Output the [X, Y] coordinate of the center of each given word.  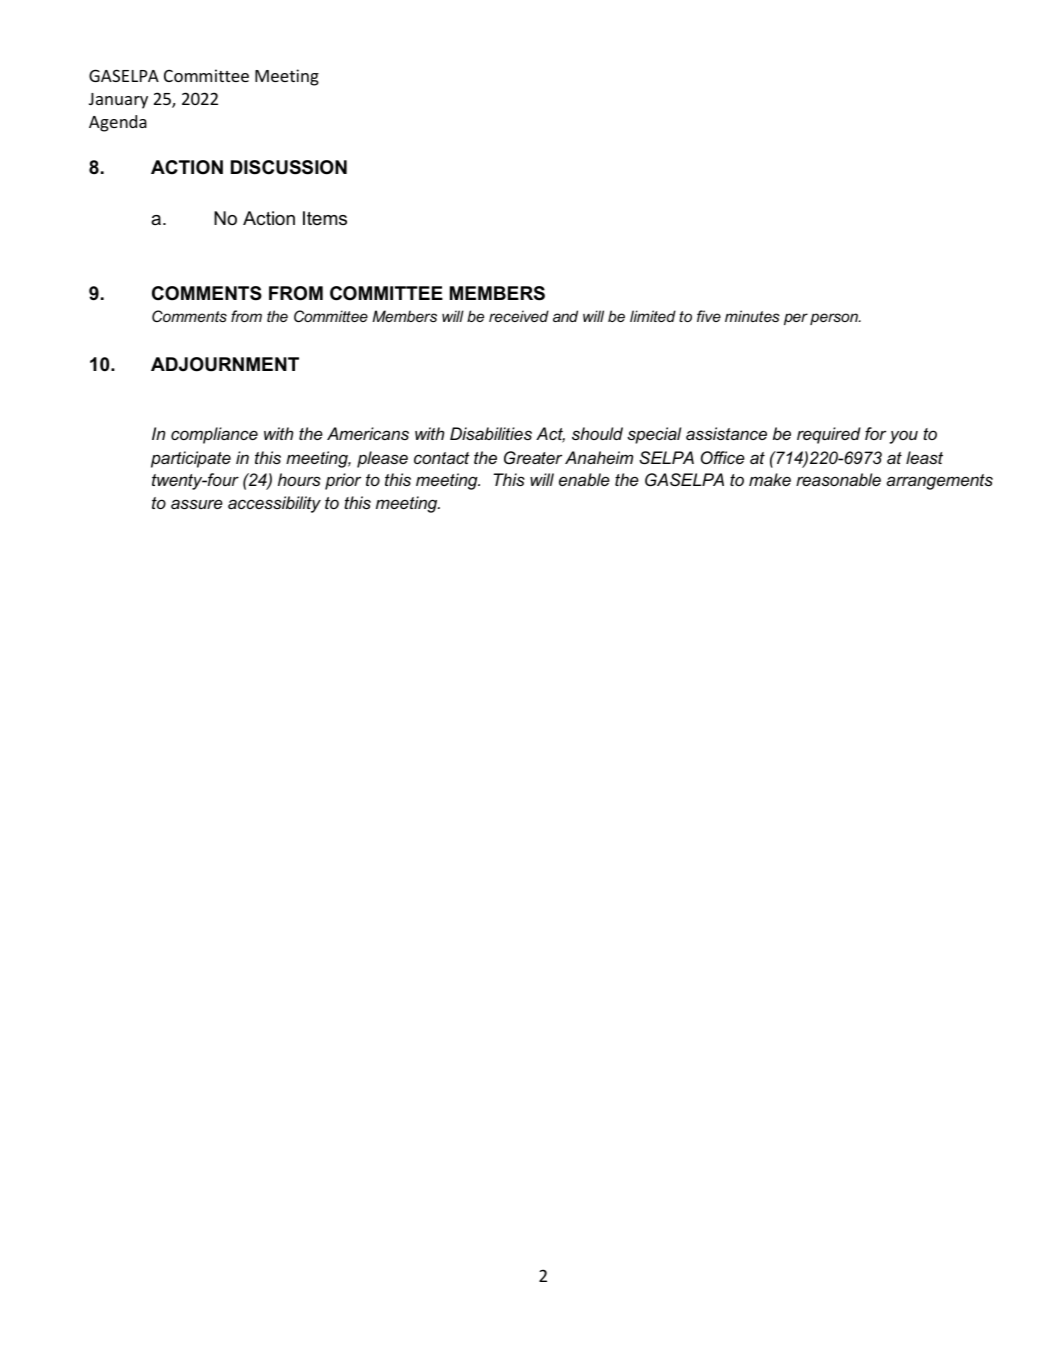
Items [325, 218]
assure [197, 504]
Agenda [118, 123]
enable [584, 479]
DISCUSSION [289, 167]
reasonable [838, 479]
